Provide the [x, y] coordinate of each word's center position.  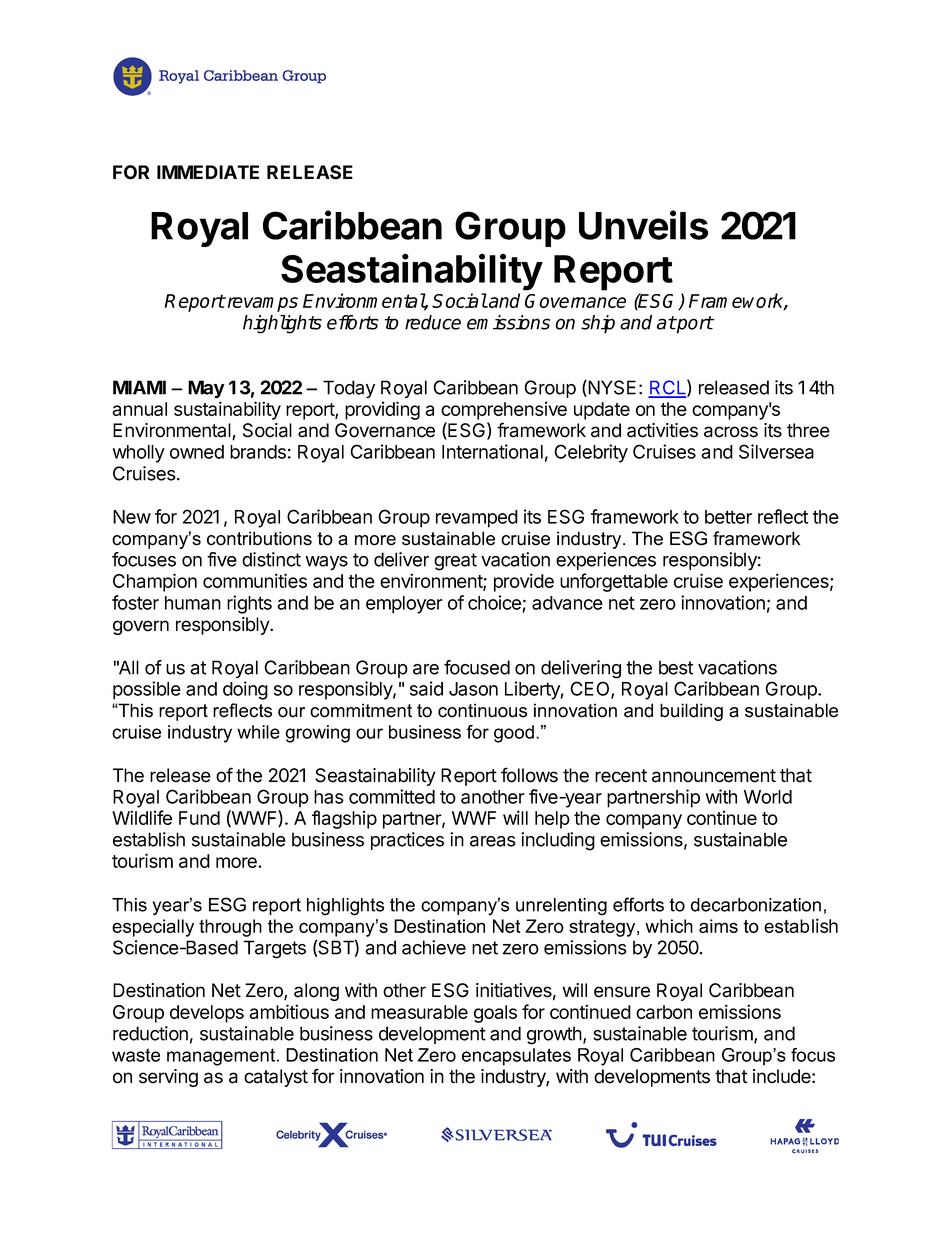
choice [494, 602]
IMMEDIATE [208, 172]
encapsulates [516, 1057]
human [193, 603]
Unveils [643, 225]
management [222, 1057]
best [676, 667]
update [602, 411]
